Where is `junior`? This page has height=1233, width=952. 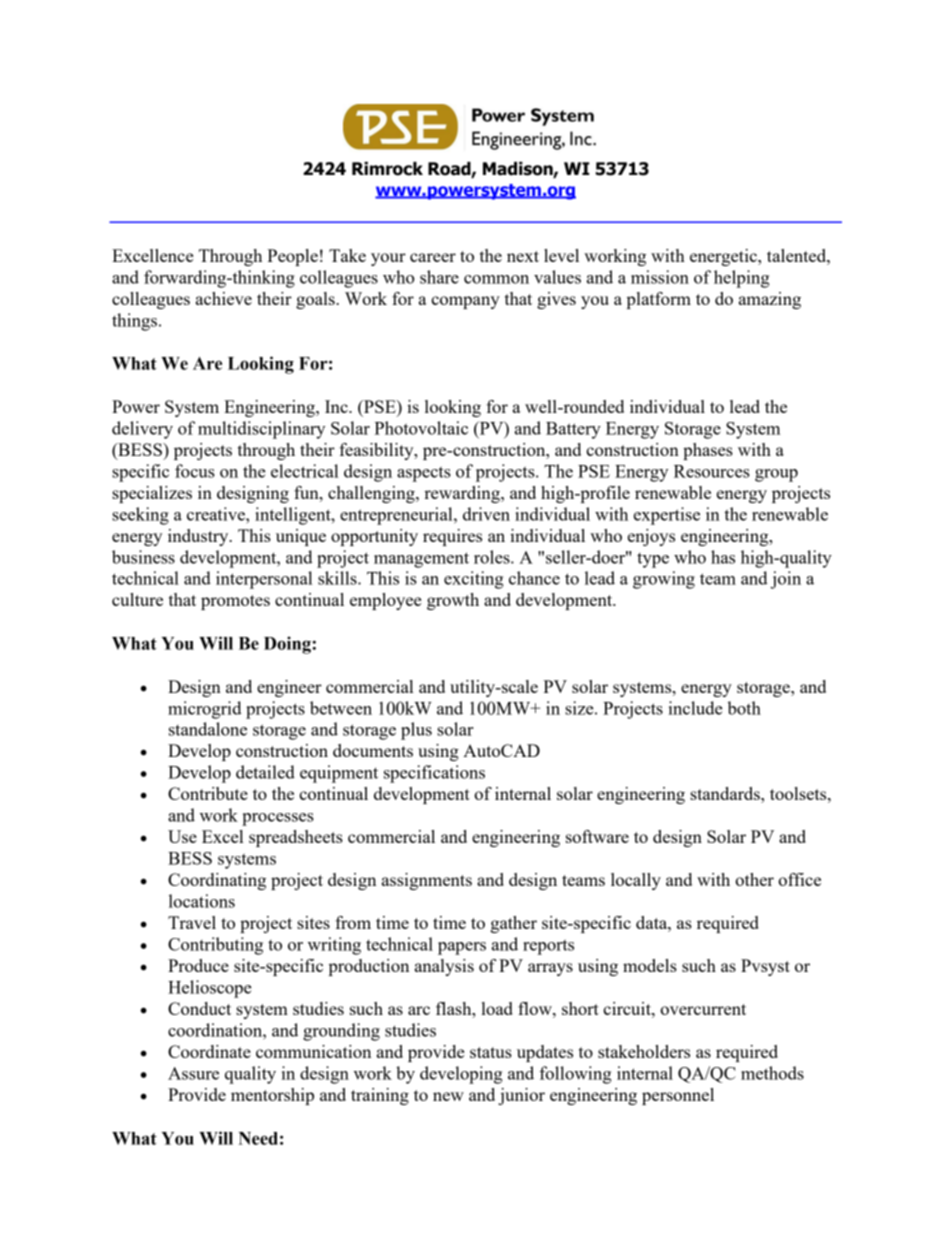
junior is located at coordinates (521, 1096).
